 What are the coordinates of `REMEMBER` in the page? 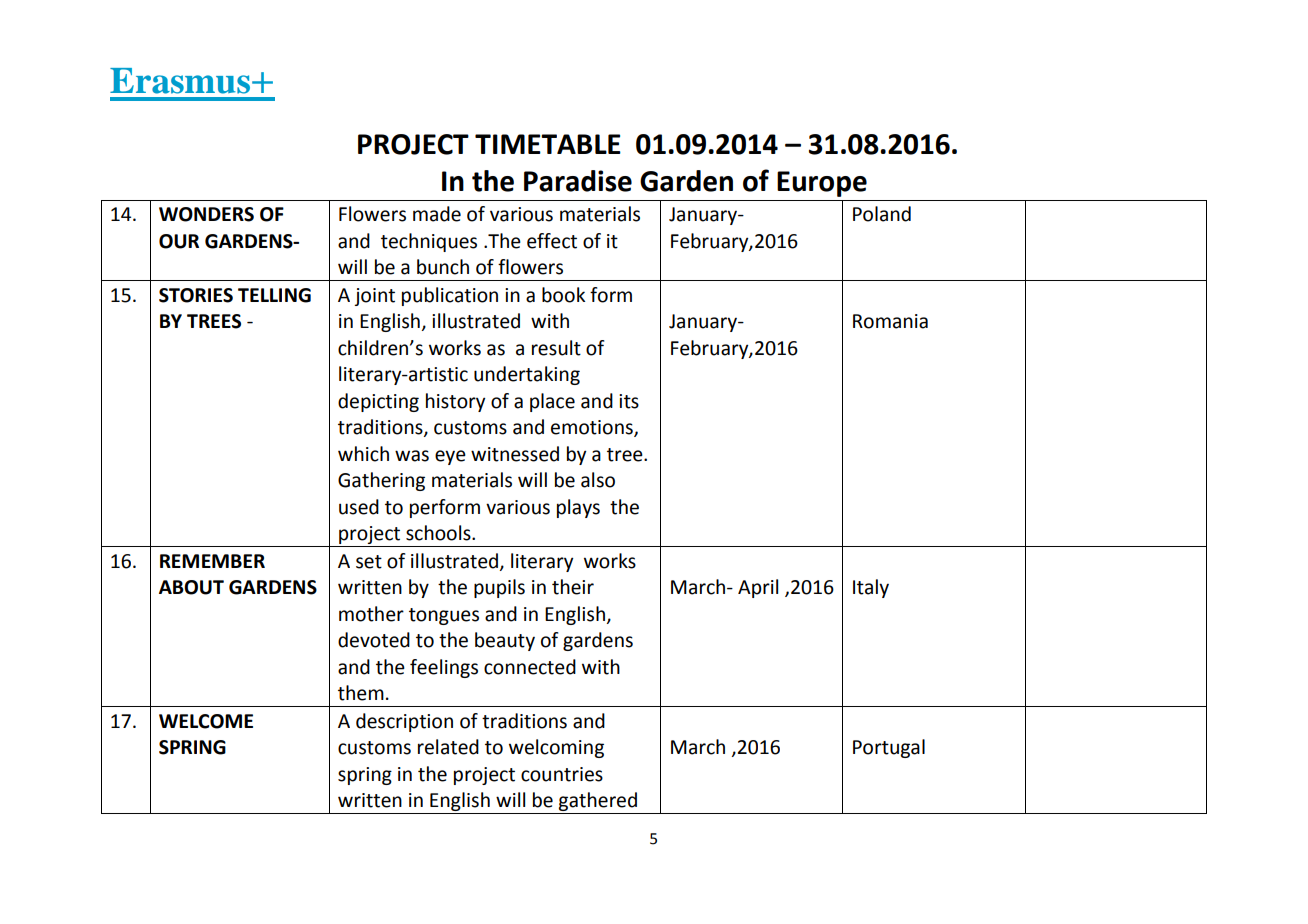 It's located at (212, 561).
